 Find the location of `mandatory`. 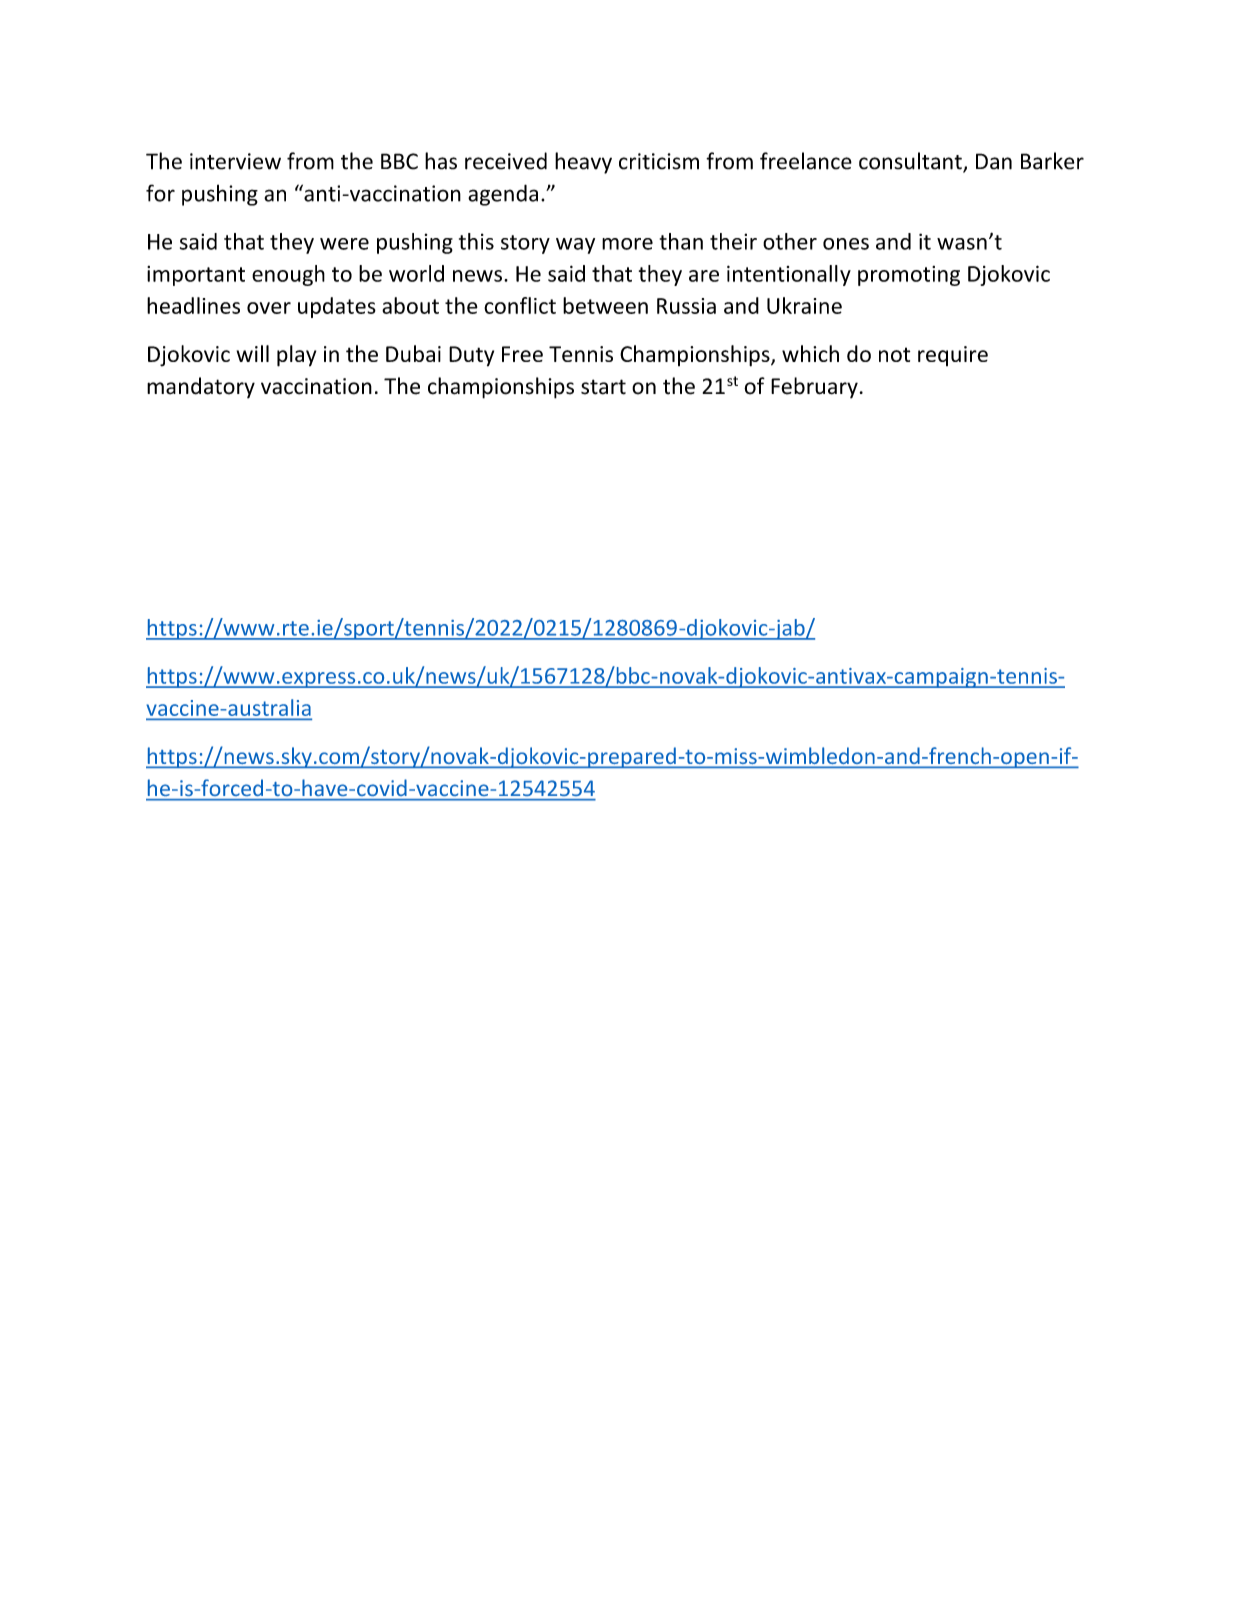

mandatory is located at coordinates (201, 388).
